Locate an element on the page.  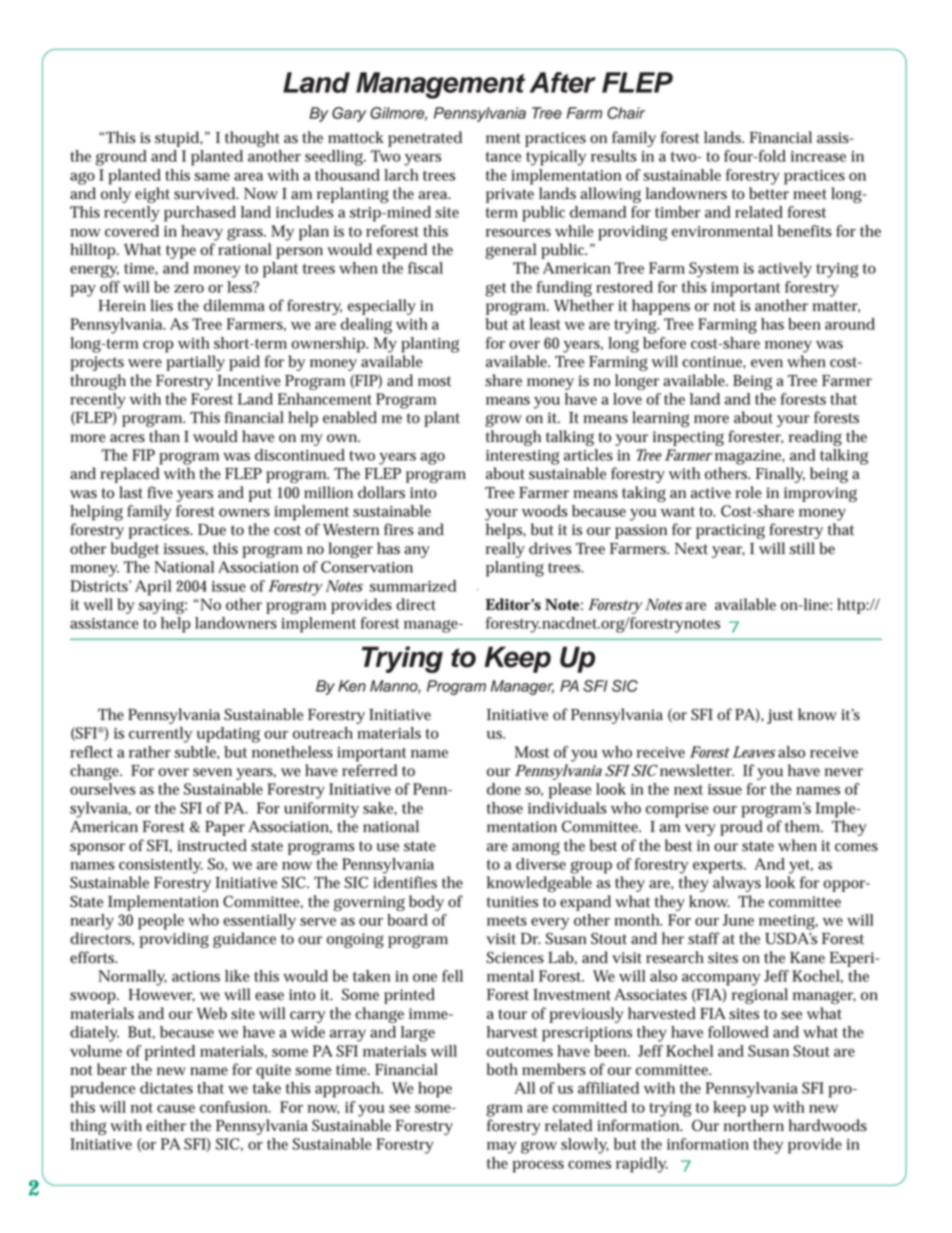
stupid is located at coordinates (177, 139).
